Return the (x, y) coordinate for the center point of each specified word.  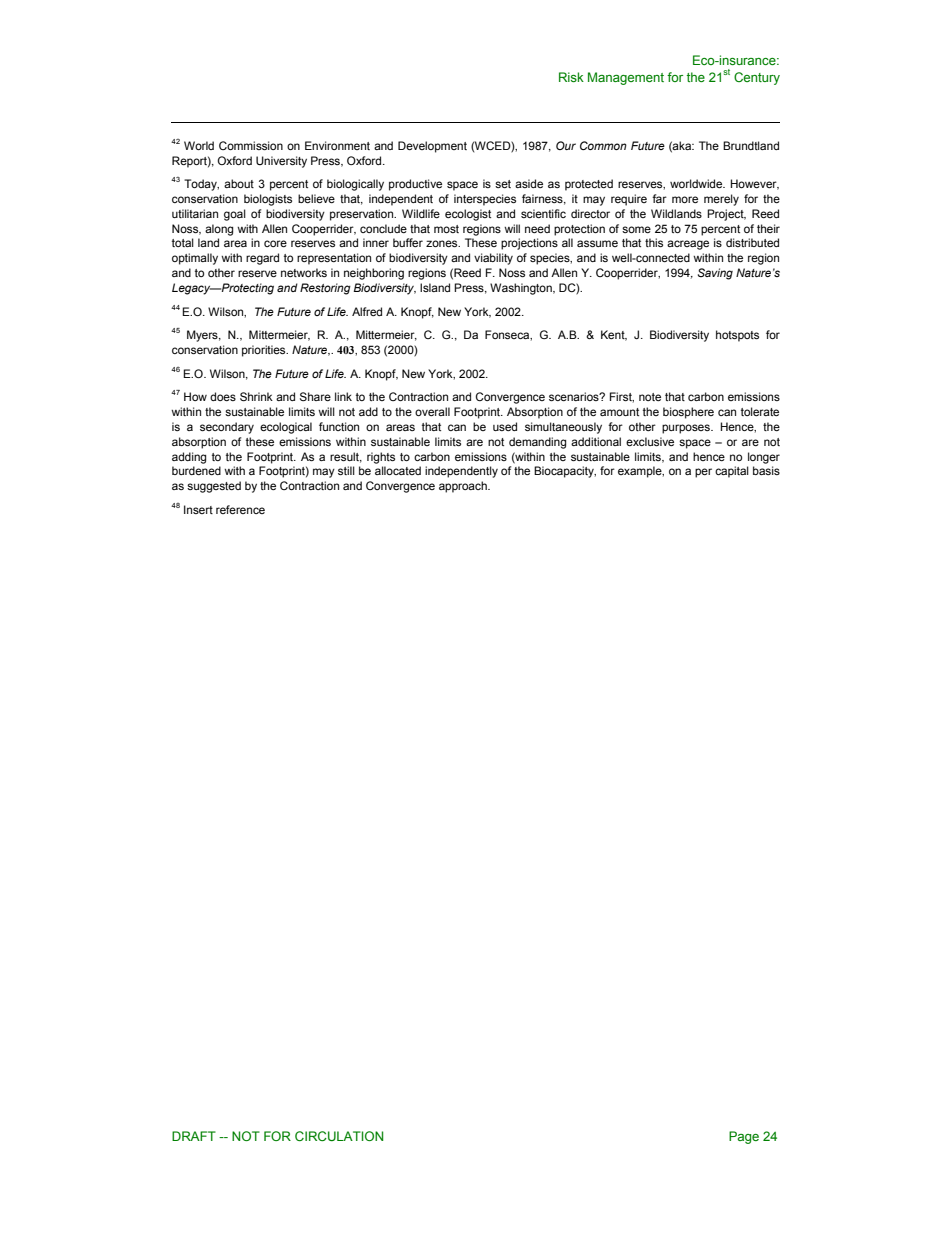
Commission (251, 145)
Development (432, 147)
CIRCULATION (339, 1136)
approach (464, 487)
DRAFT (194, 1136)
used (505, 426)
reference (240, 509)
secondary (227, 428)
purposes (687, 429)
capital (732, 472)
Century (757, 78)
